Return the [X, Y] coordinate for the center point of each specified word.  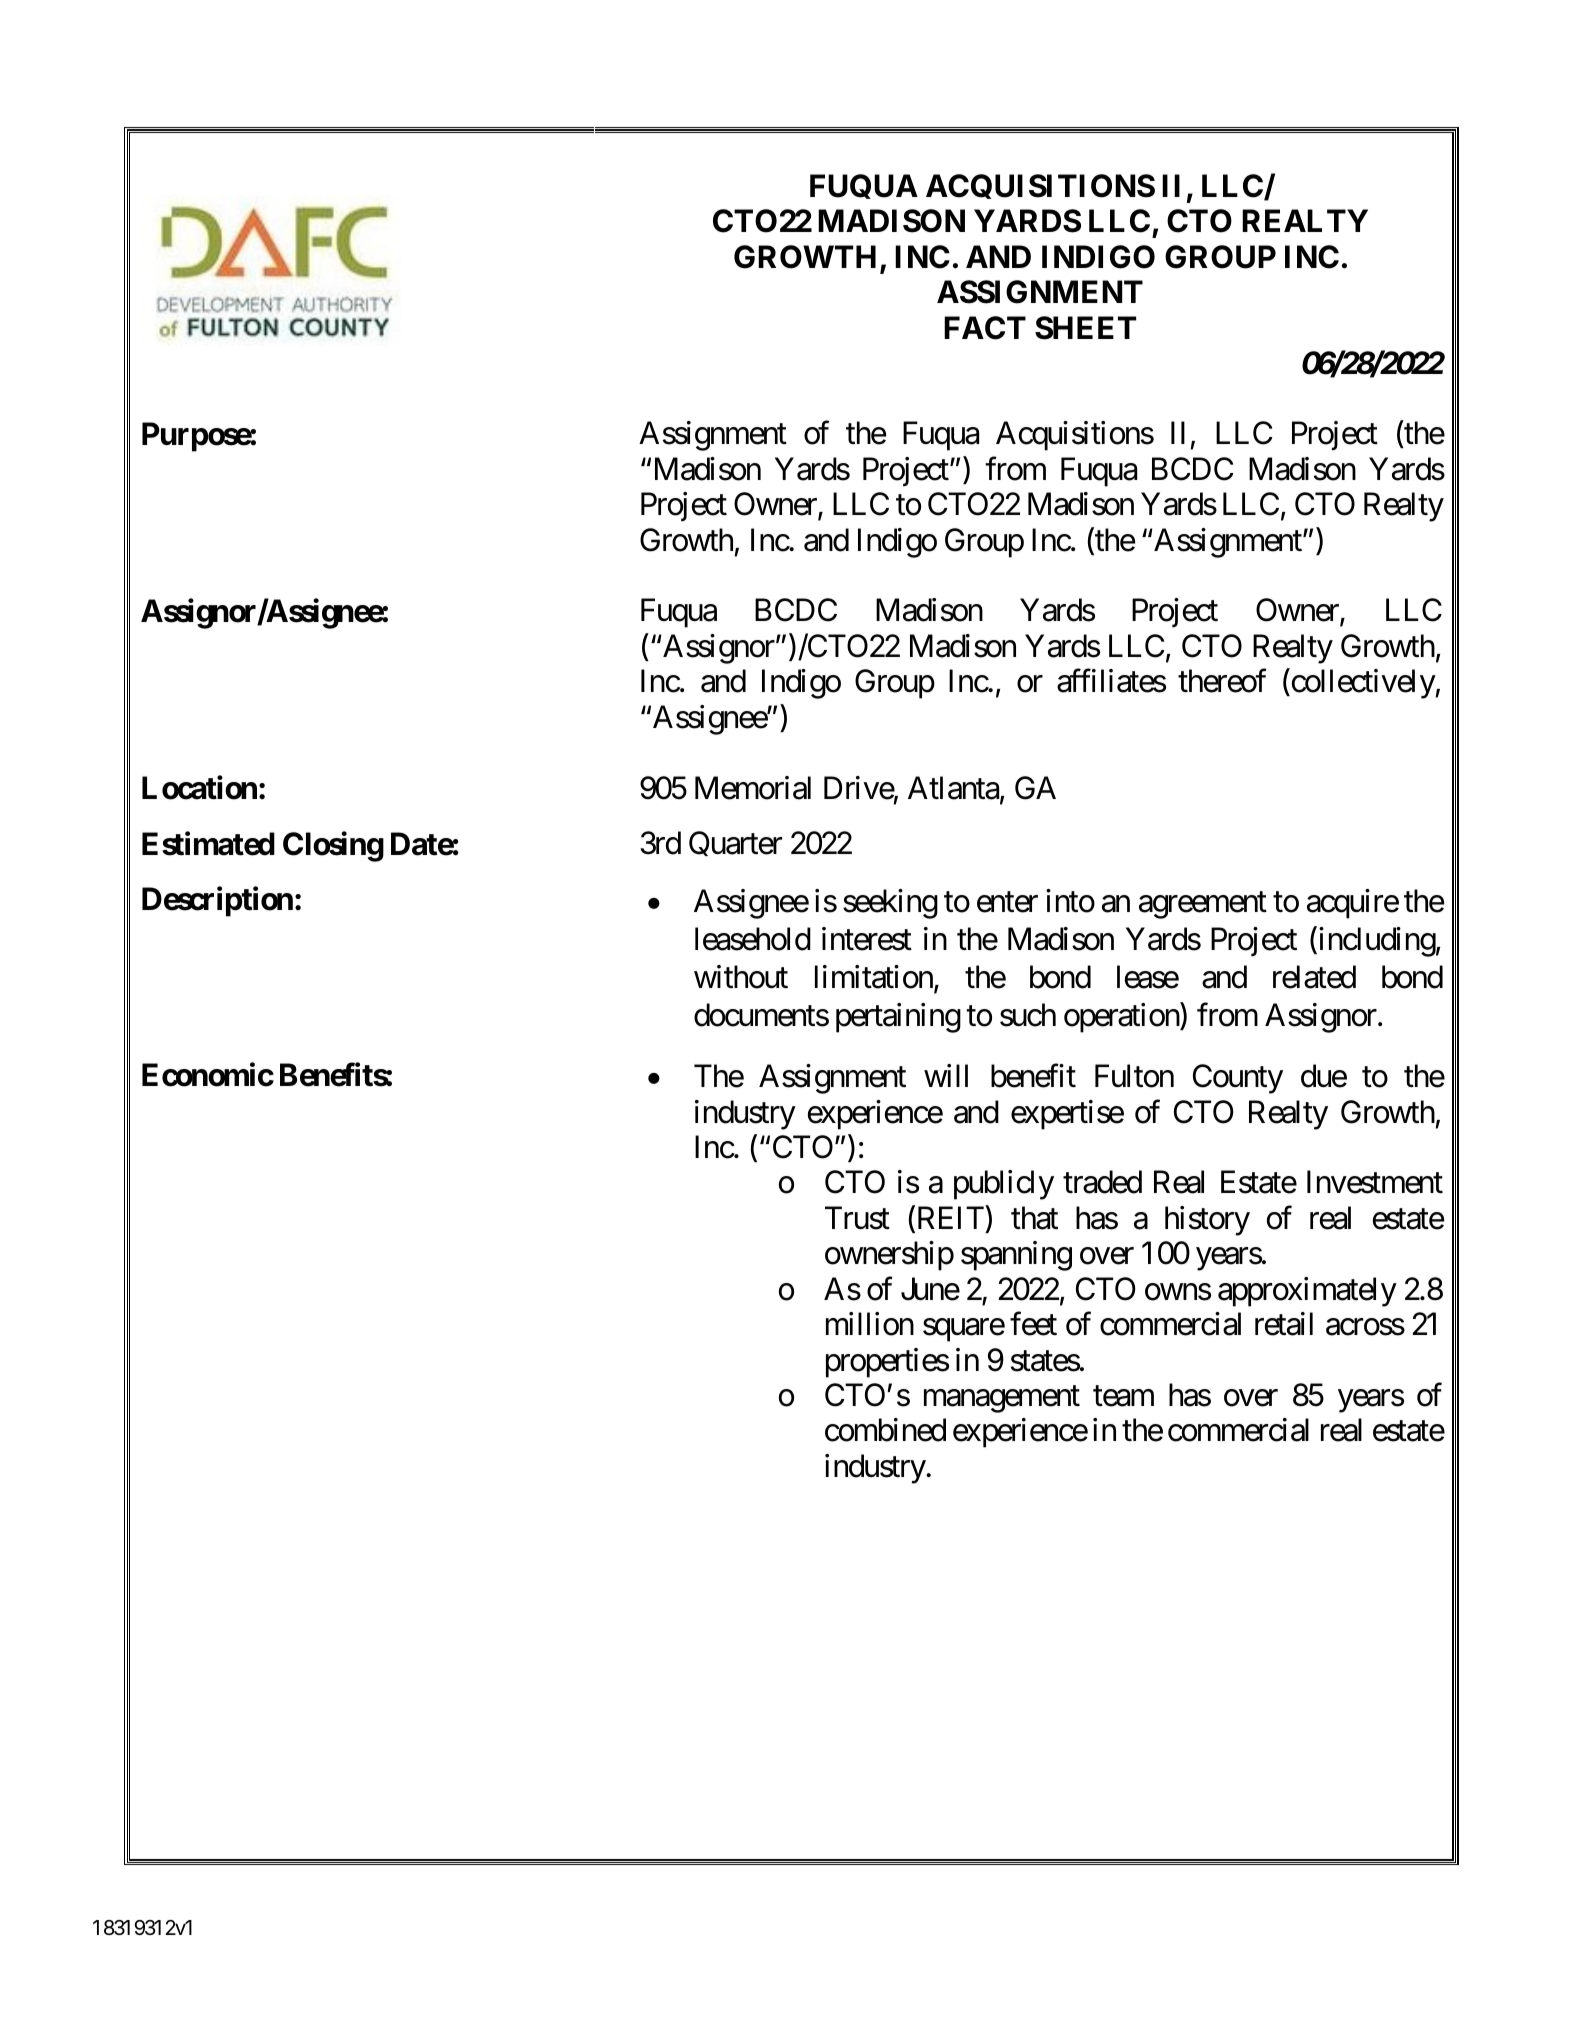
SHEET [1085, 328]
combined [885, 1430]
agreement [1203, 905]
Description [217, 902]
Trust [857, 1218]
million [870, 1324]
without [741, 977]
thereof [1222, 681]
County [1238, 1079]
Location [199, 788]
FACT [985, 328]
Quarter [735, 843]
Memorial [753, 788]
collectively [1362, 684]
